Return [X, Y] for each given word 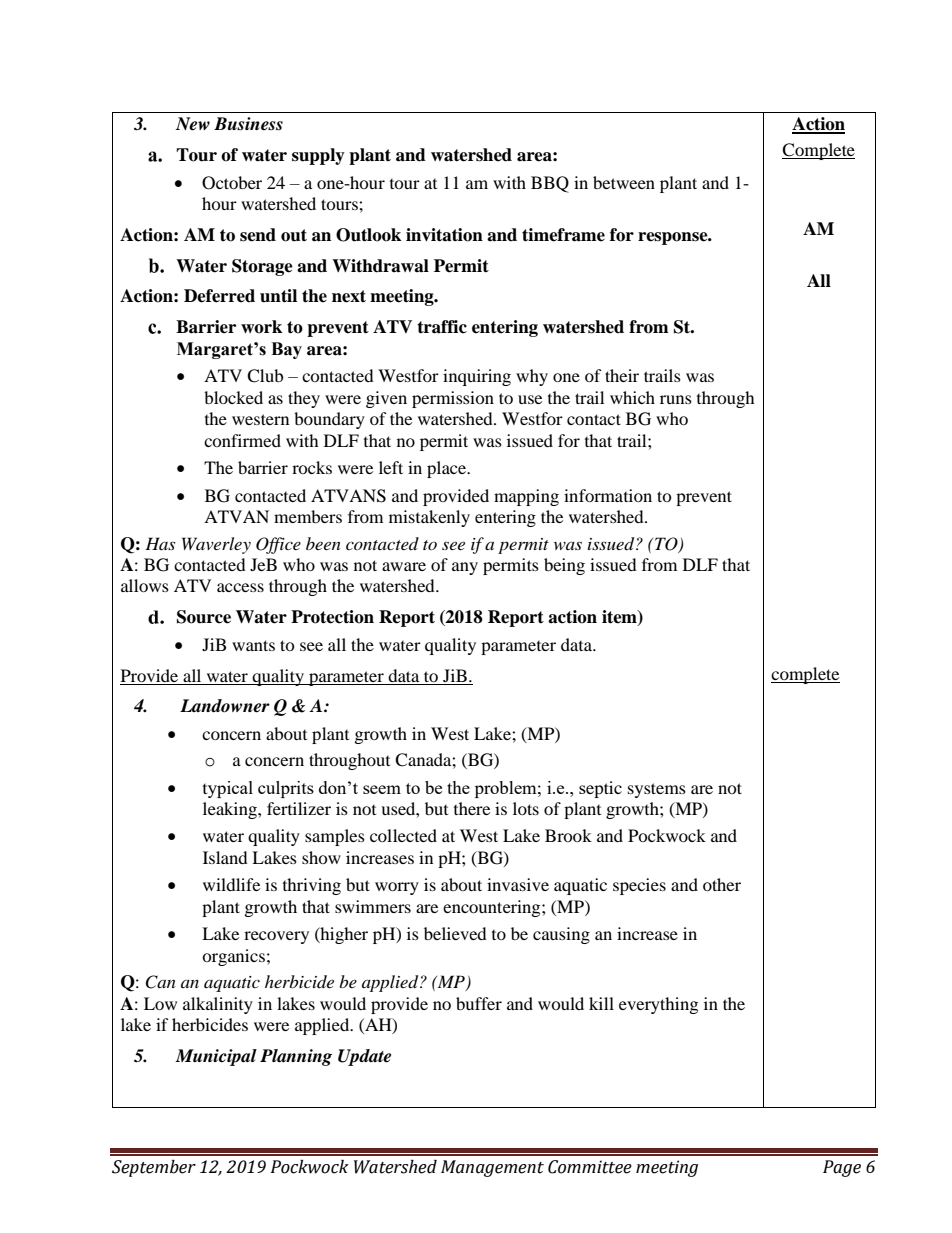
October [232, 183]
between [624, 182]
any [465, 568]
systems [657, 790]
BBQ [550, 184]
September [154, 1168]
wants [253, 645]
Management [492, 1168]
